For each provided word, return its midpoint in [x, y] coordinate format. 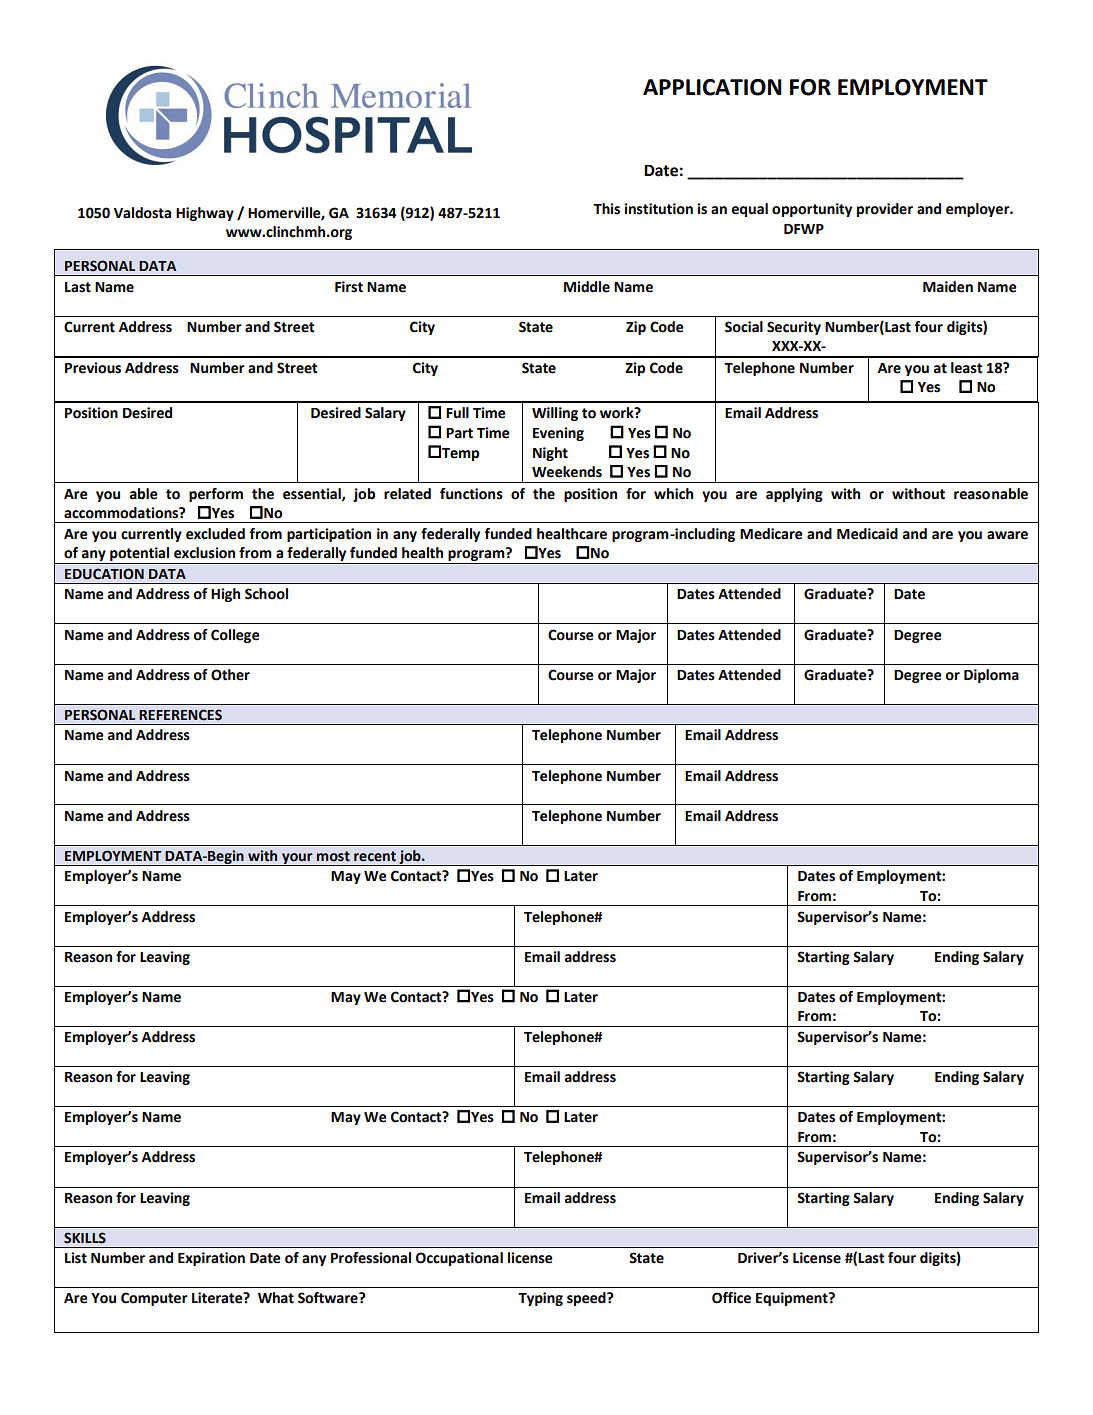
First [349, 287]
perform [216, 495]
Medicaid [867, 534]
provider [885, 210]
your [297, 859]
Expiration [211, 1259]
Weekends [567, 472]
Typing [540, 1299]
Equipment [793, 1299]
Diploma [991, 676]
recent [375, 856]
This [606, 209]
